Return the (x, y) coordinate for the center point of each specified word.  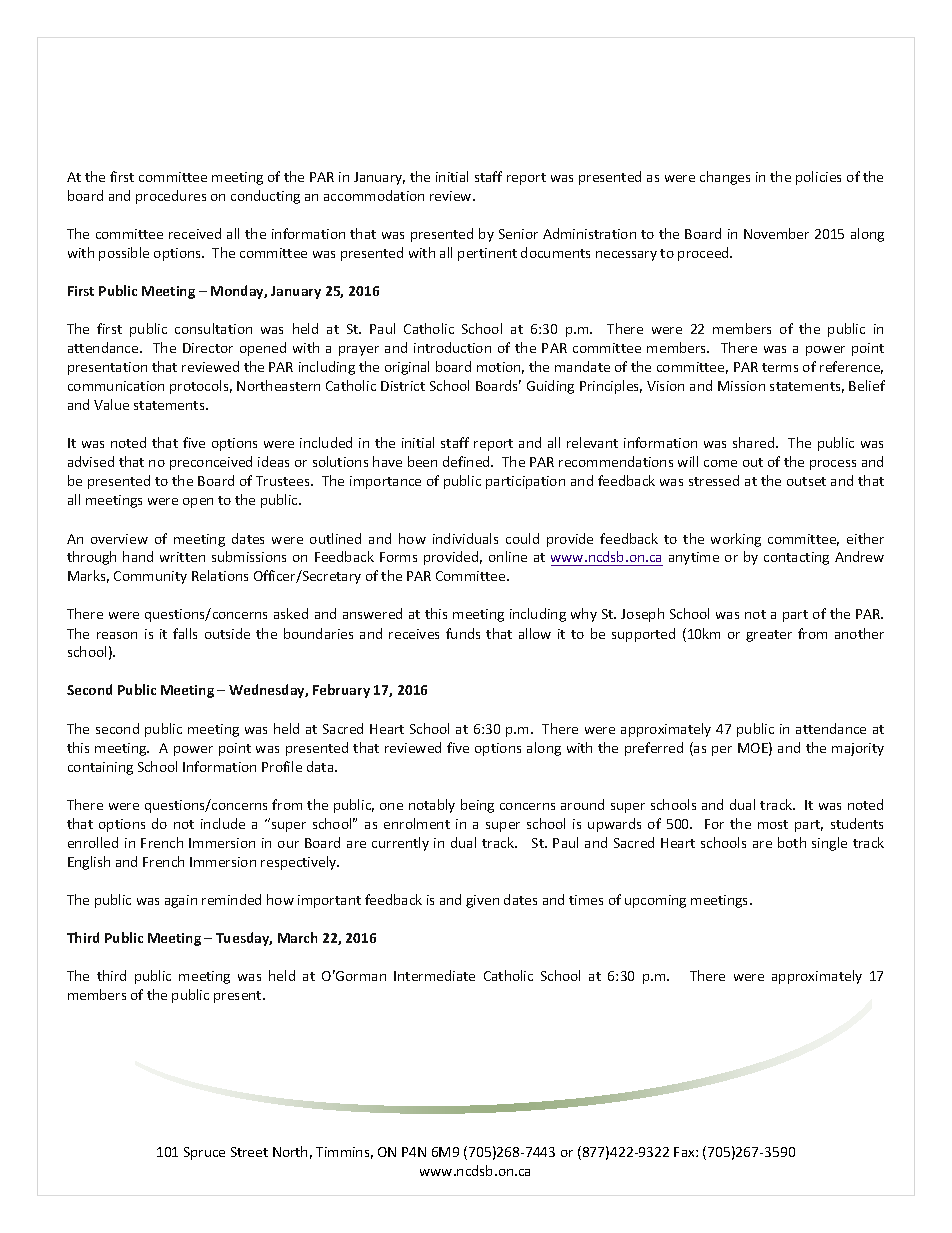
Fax (685, 1152)
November (776, 233)
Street (249, 1152)
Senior (518, 234)
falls (185, 633)
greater (769, 636)
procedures (171, 197)
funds (463, 633)
